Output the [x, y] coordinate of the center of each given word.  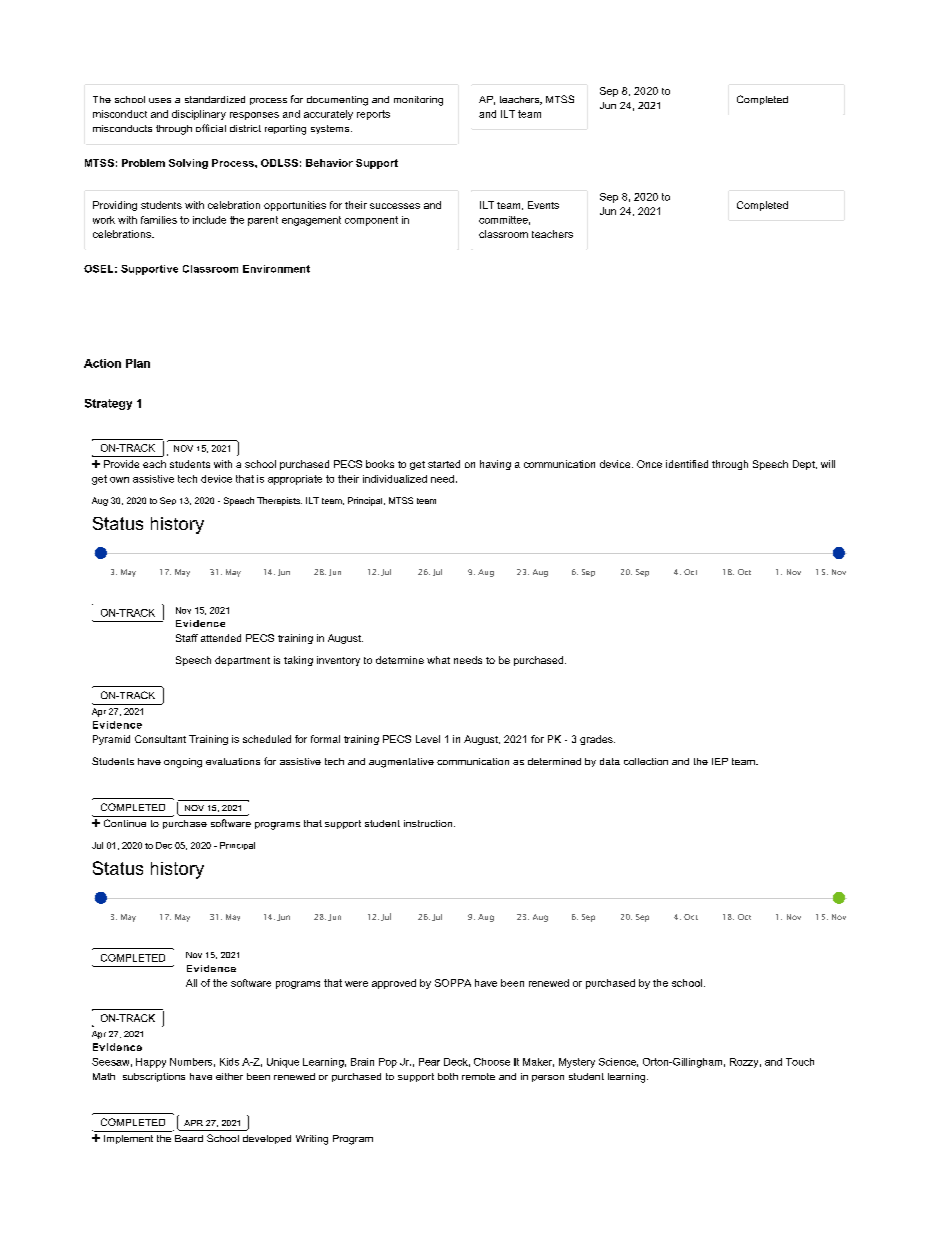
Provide [121, 464]
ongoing [183, 763]
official [211, 128]
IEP [720, 761]
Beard [189, 1138]
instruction [429, 823]
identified [687, 464]
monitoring [418, 101]
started [444, 464]
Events [543, 205]
